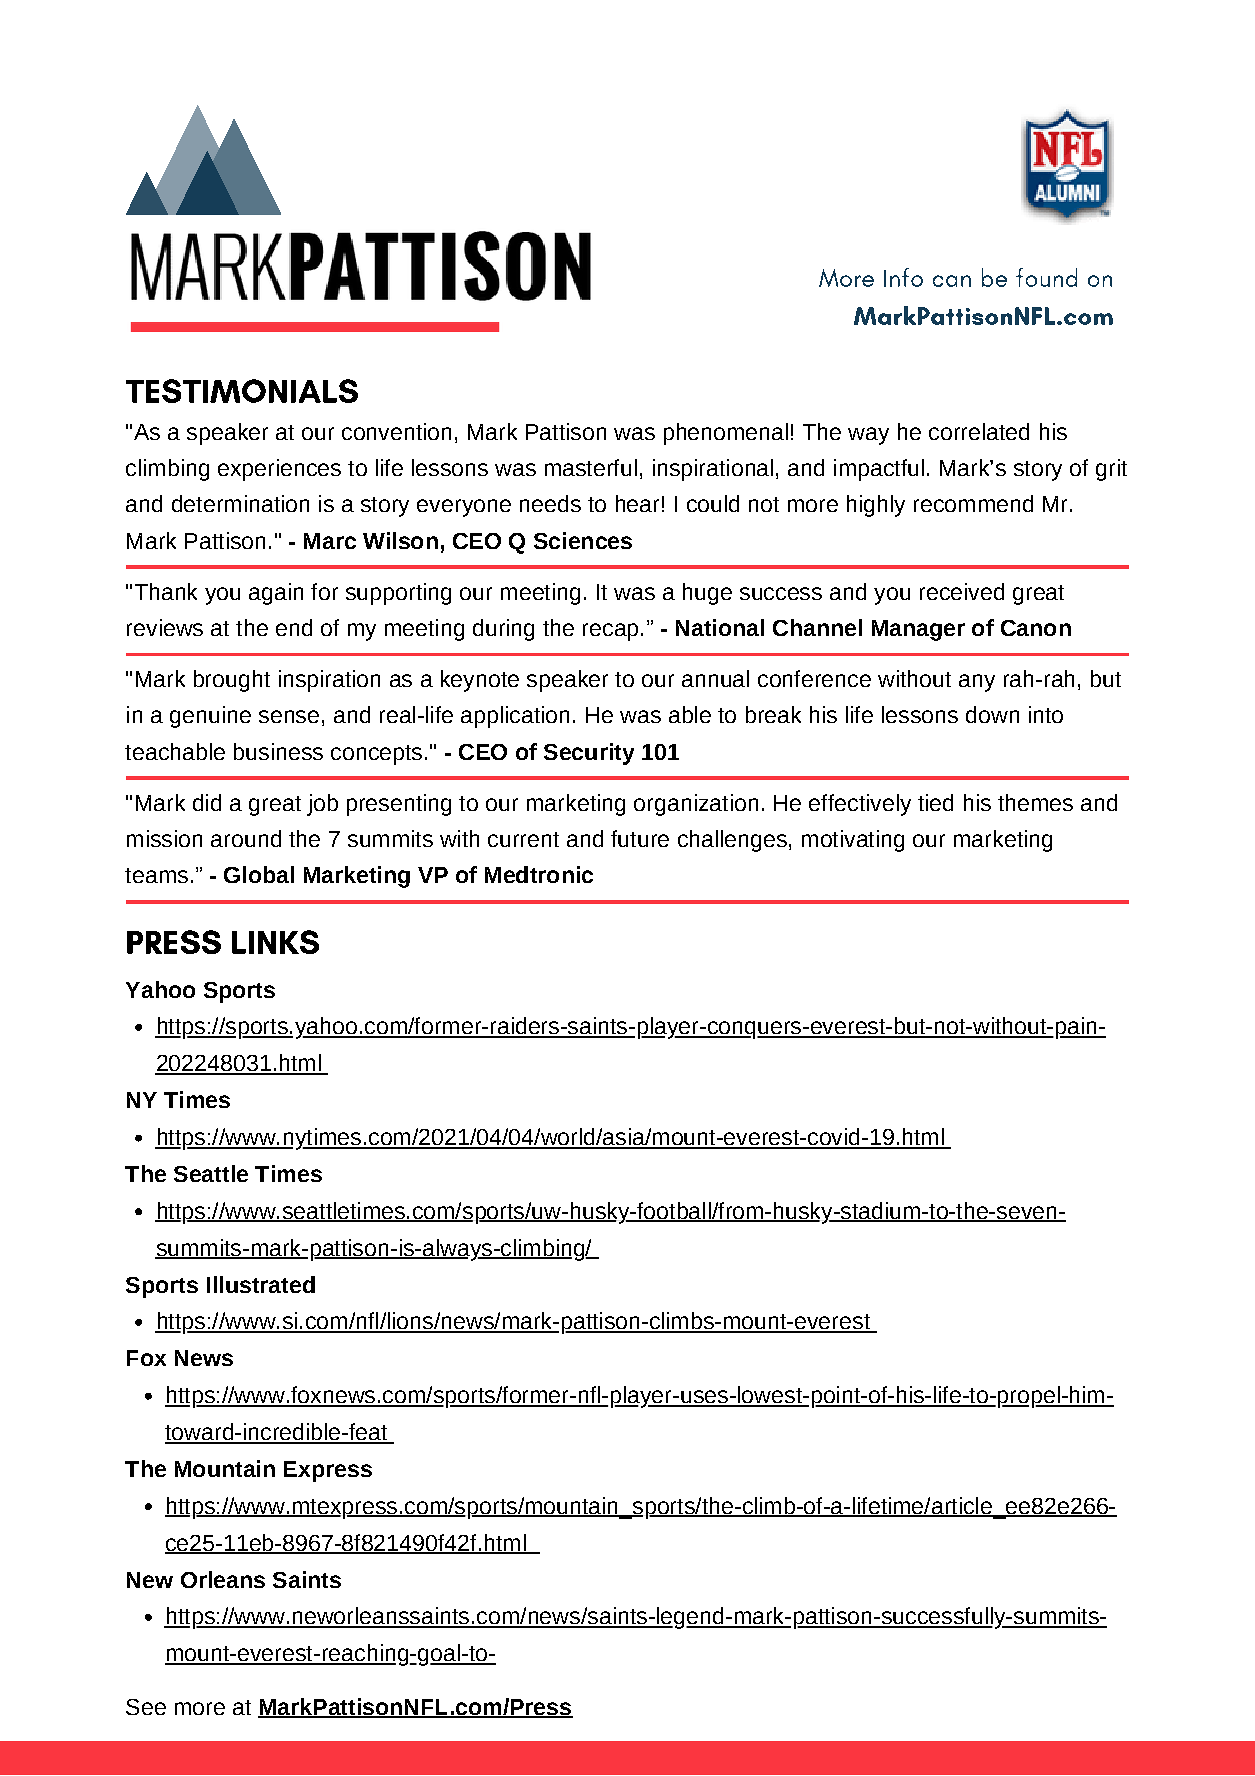  What do you see at coordinates (977, 683) in the document?
I see `any` at bounding box center [977, 683].
